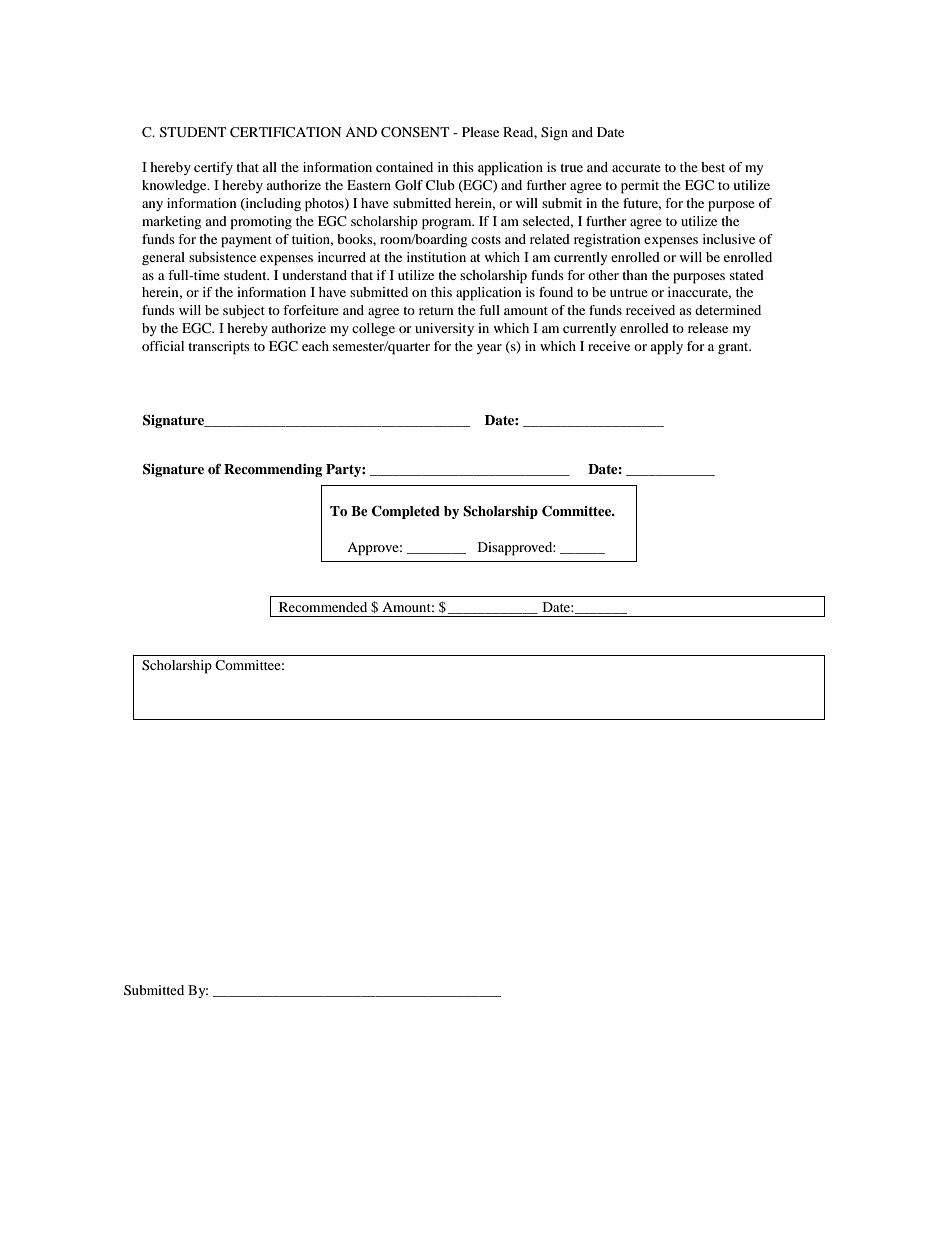 Image resolution: width=952 pixels, height=1233 pixels. I want to click on certify, so click(213, 168).
